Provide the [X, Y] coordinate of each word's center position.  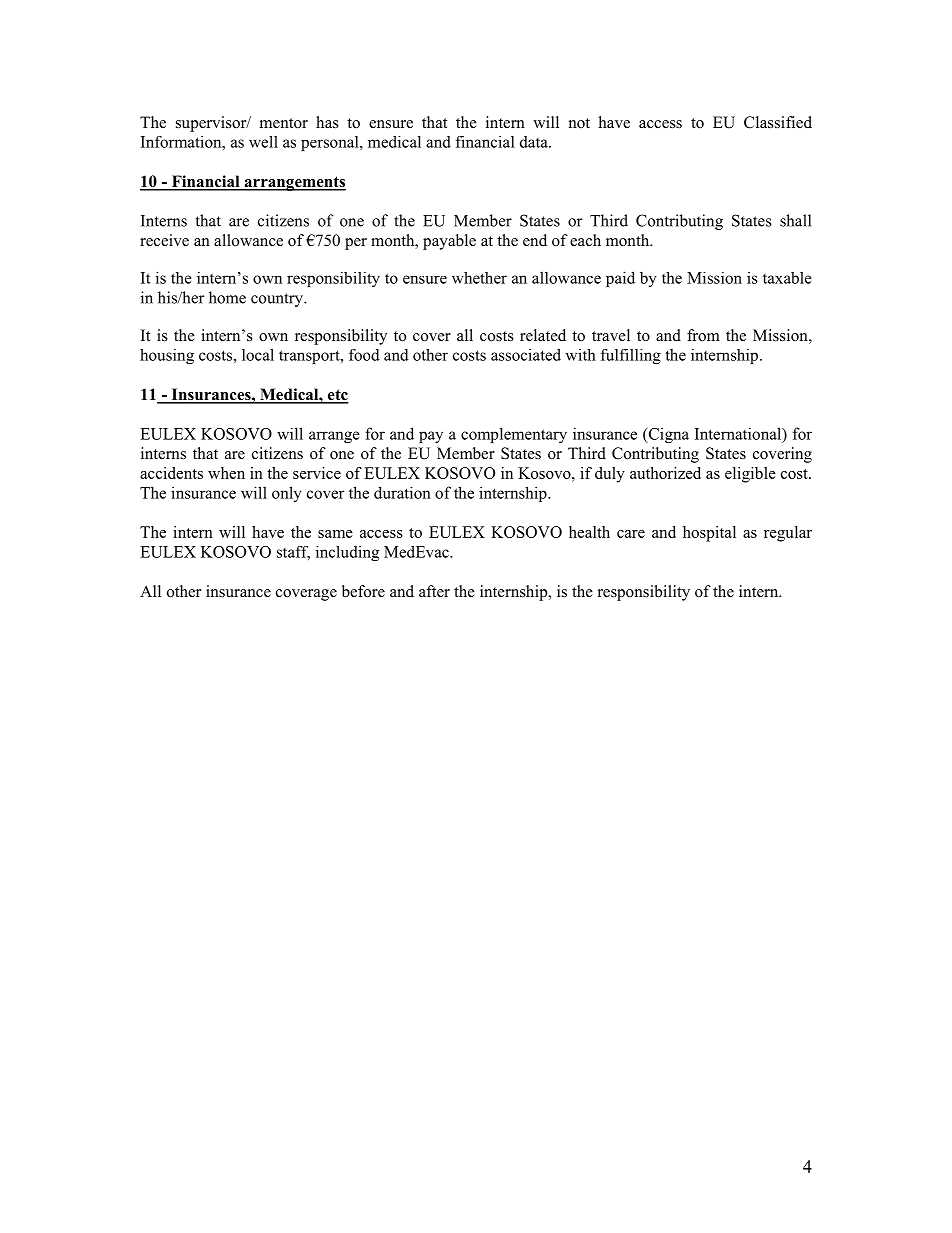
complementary [514, 435]
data [535, 142]
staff [293, 553]
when [226, 473]
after [434, 591]
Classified [778, 122]
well [263, 142]
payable [449, 242]
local [258, 355]
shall [795, 220]
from [703, 335]
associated [526, 355]
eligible [750, 475]
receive [164, 240]
